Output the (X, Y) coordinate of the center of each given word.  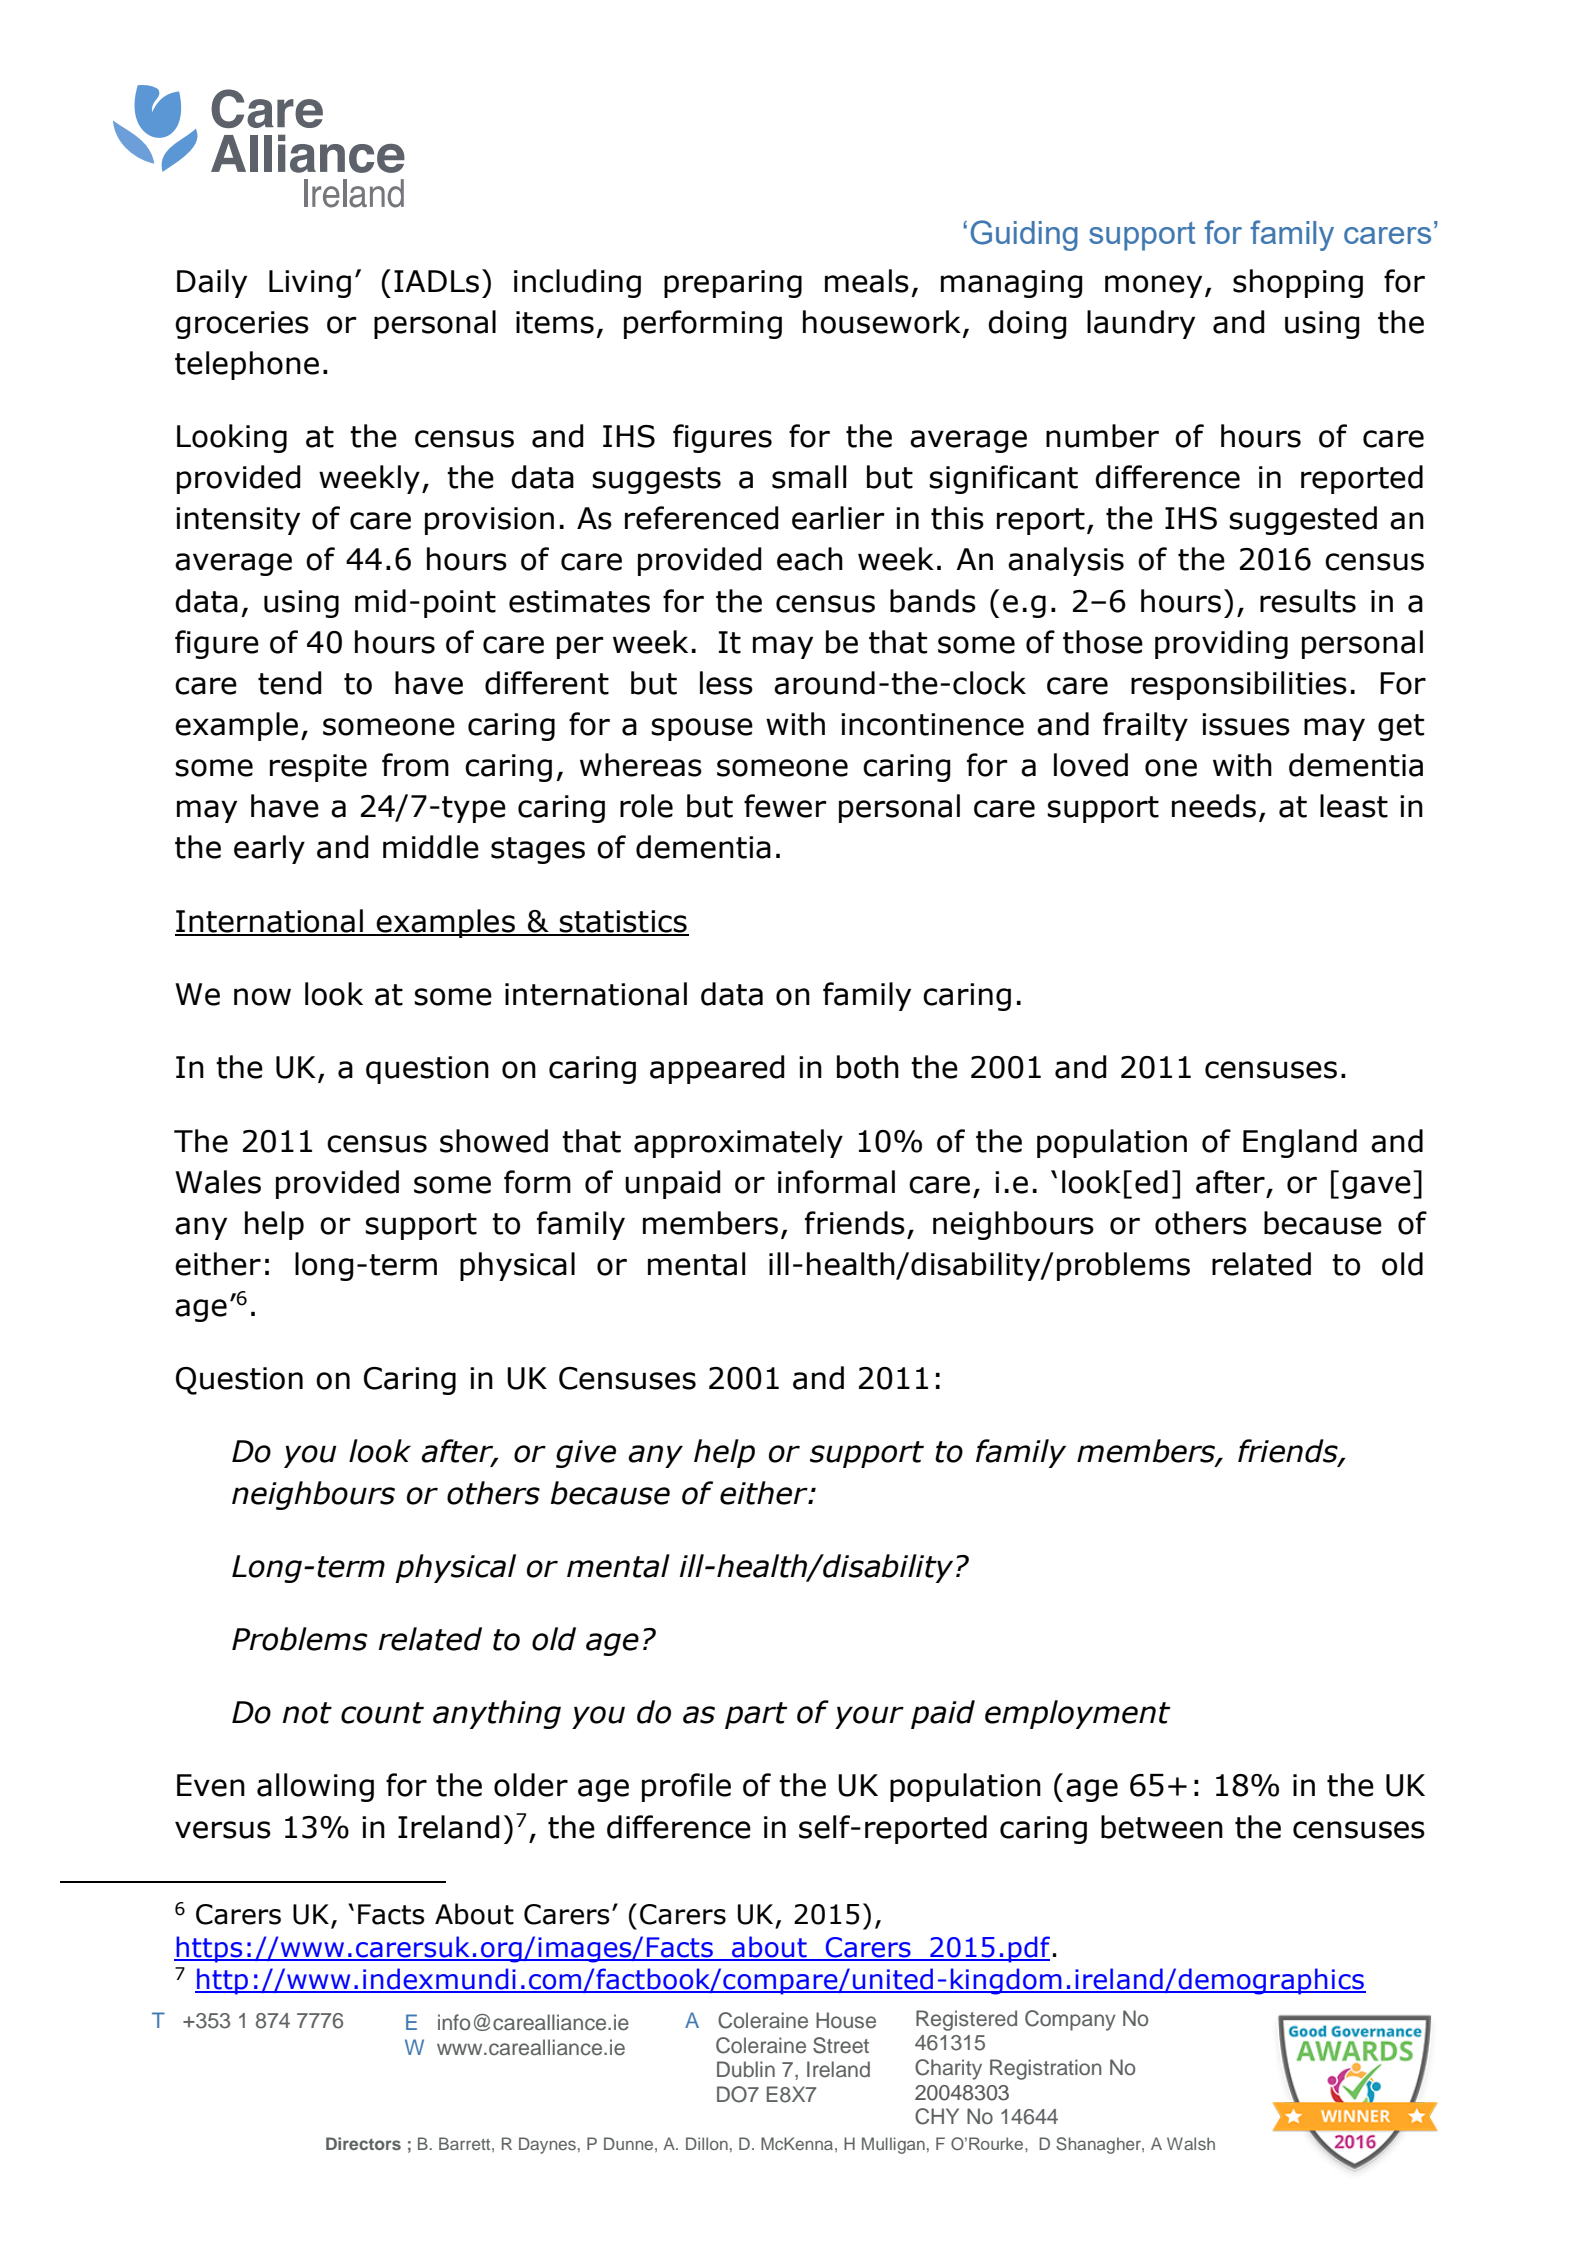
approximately (738, 1143)
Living (310, 284)
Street (841, 2045)
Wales (218, 1182)
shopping (1298, 283)
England (1300, 1143)
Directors (363, 2143)
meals (867, 281)
